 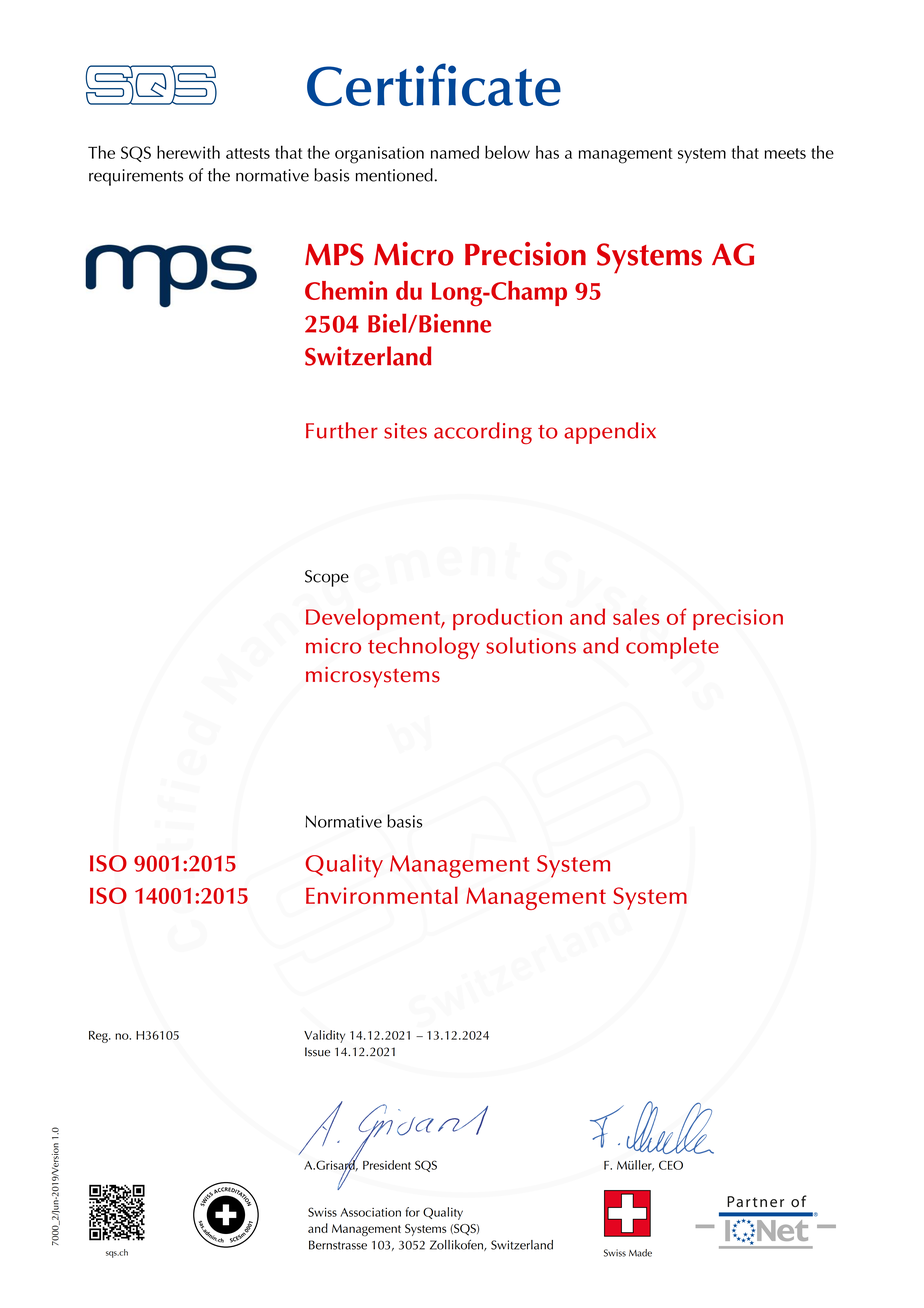 What do you see at coordinates (455, 152) in the page?
I see `named` at bounding box center [455, 152].
